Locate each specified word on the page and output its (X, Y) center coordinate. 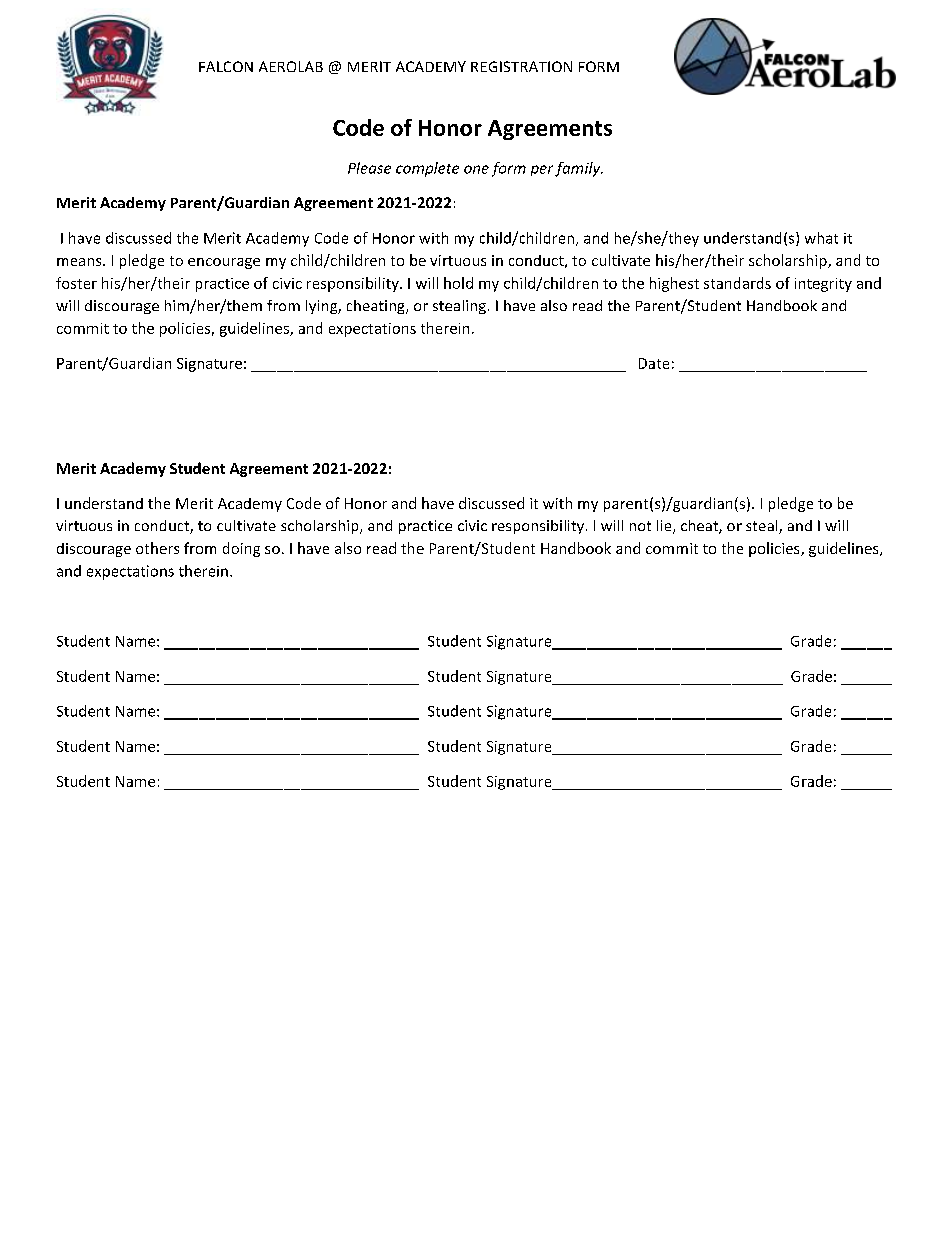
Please (369, 168)
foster (76, 283)
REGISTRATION (521, 66)
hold (458, 283)
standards (737, 283)
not (640, 526)
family (579, 169)
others (157, 548)
